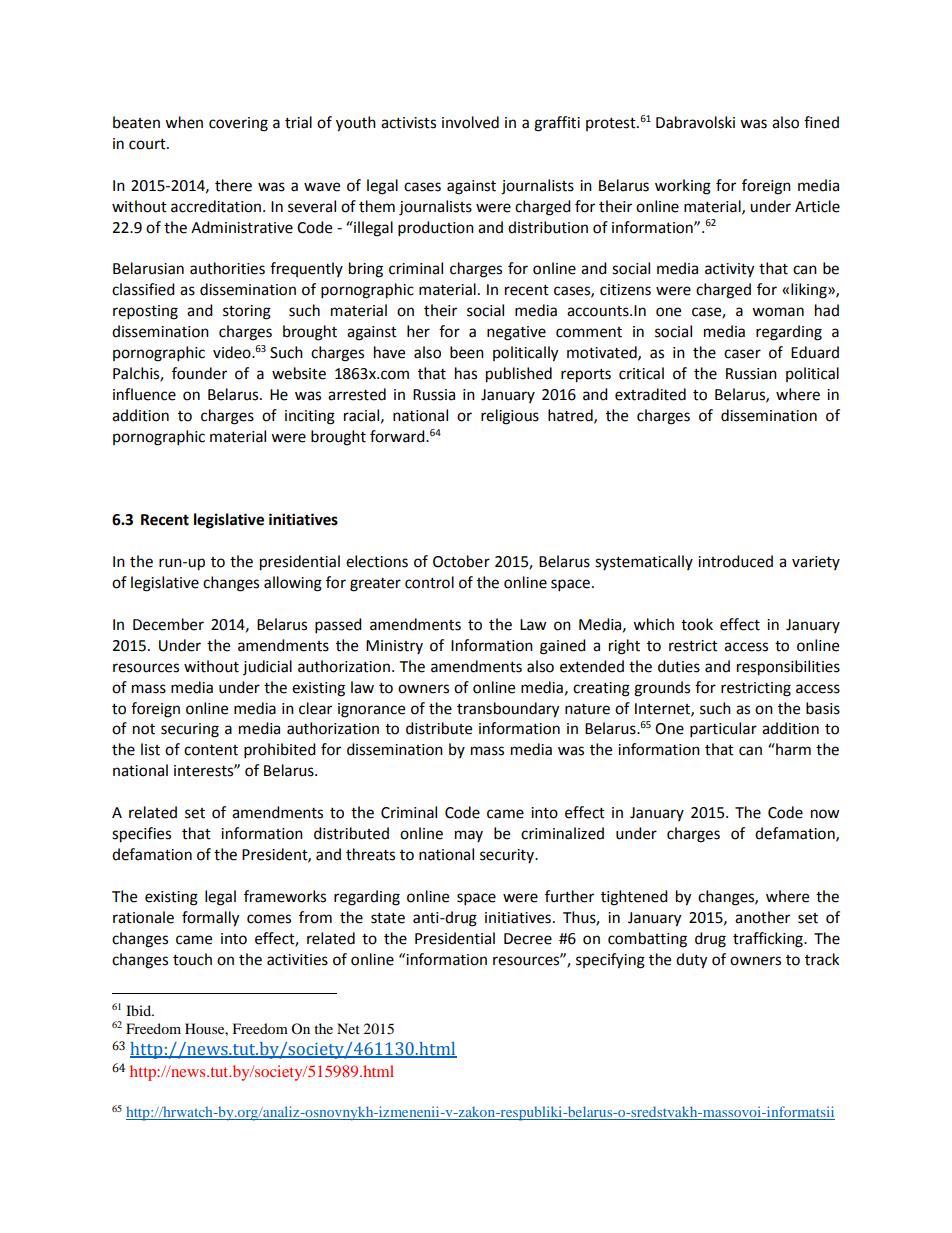  Describe the element at coordinates (683, 187) in the screenshot. I see `working` at that location.
